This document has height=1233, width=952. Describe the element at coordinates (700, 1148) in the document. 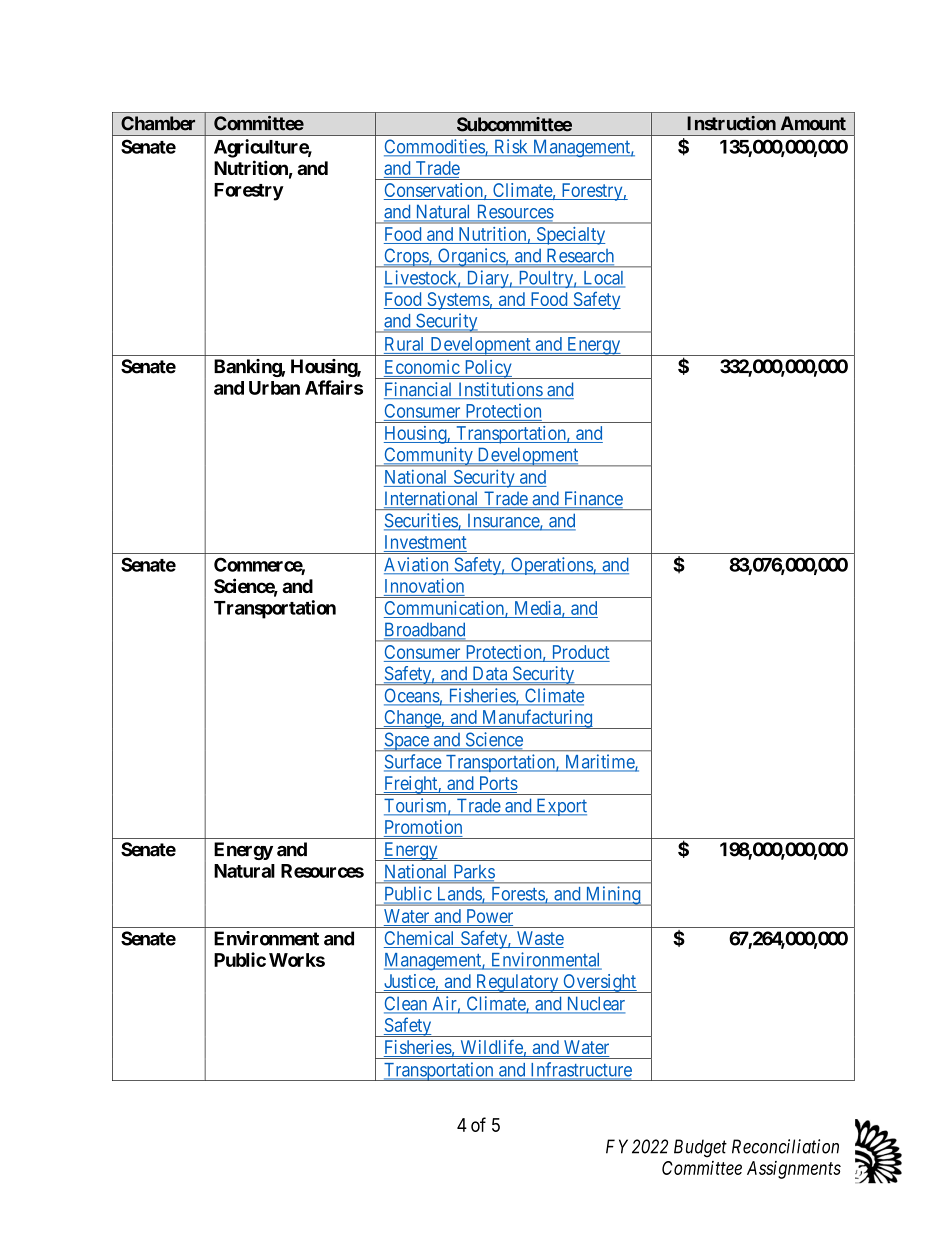

I see `Budget` at that location.
